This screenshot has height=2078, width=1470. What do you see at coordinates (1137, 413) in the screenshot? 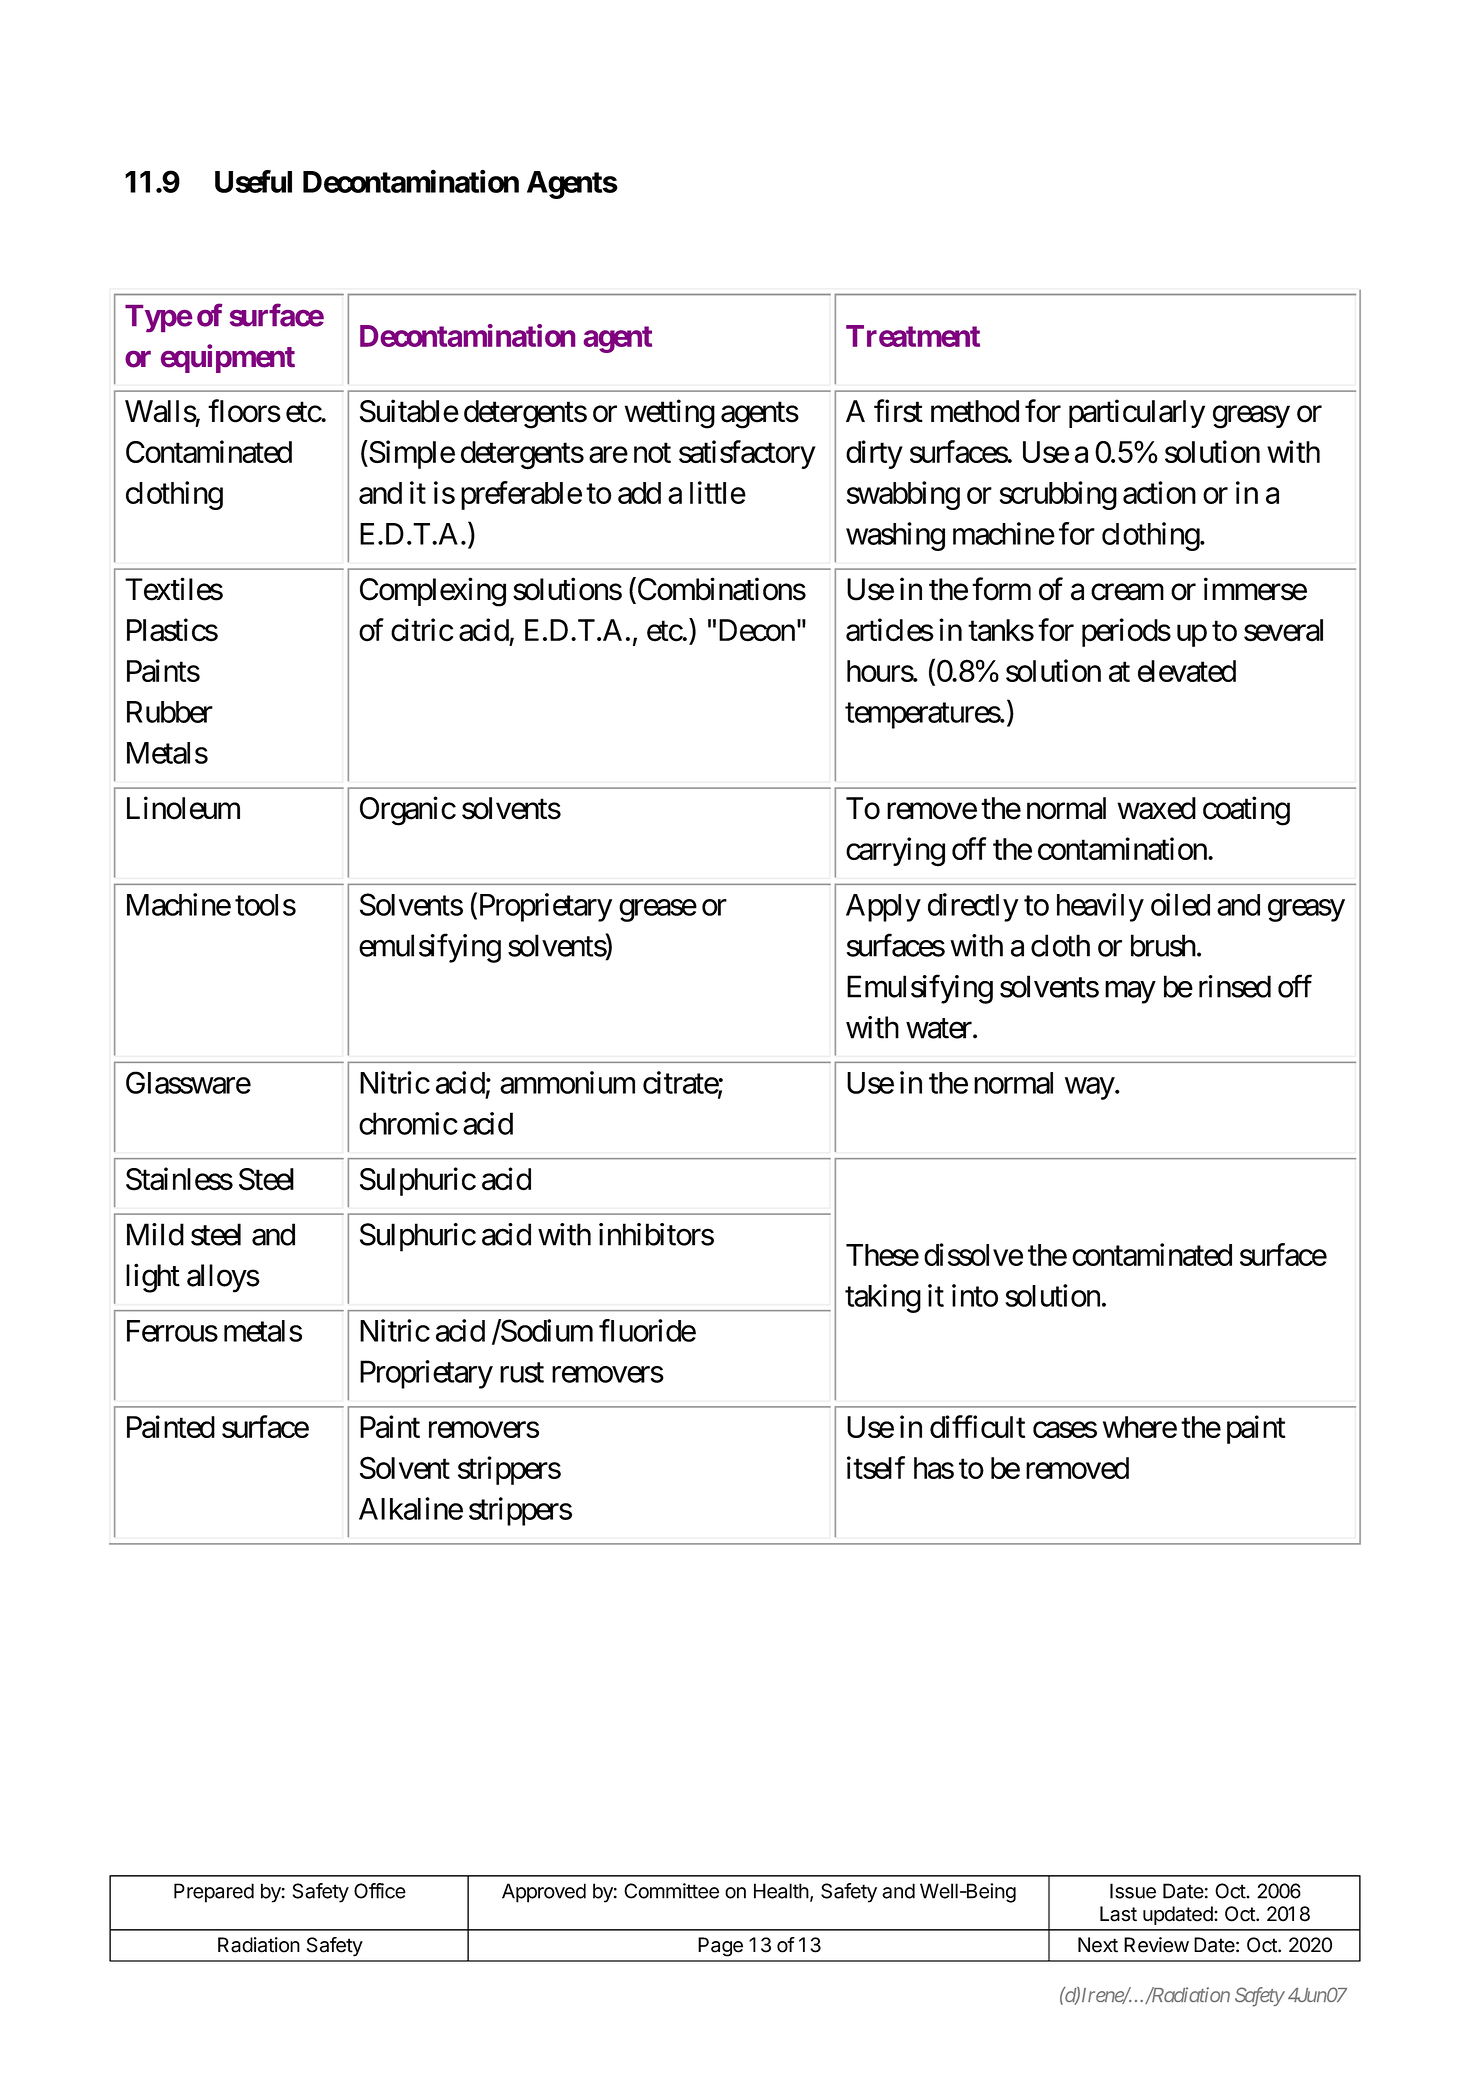
I see `particularly` at bounding box center [1137, 413].
